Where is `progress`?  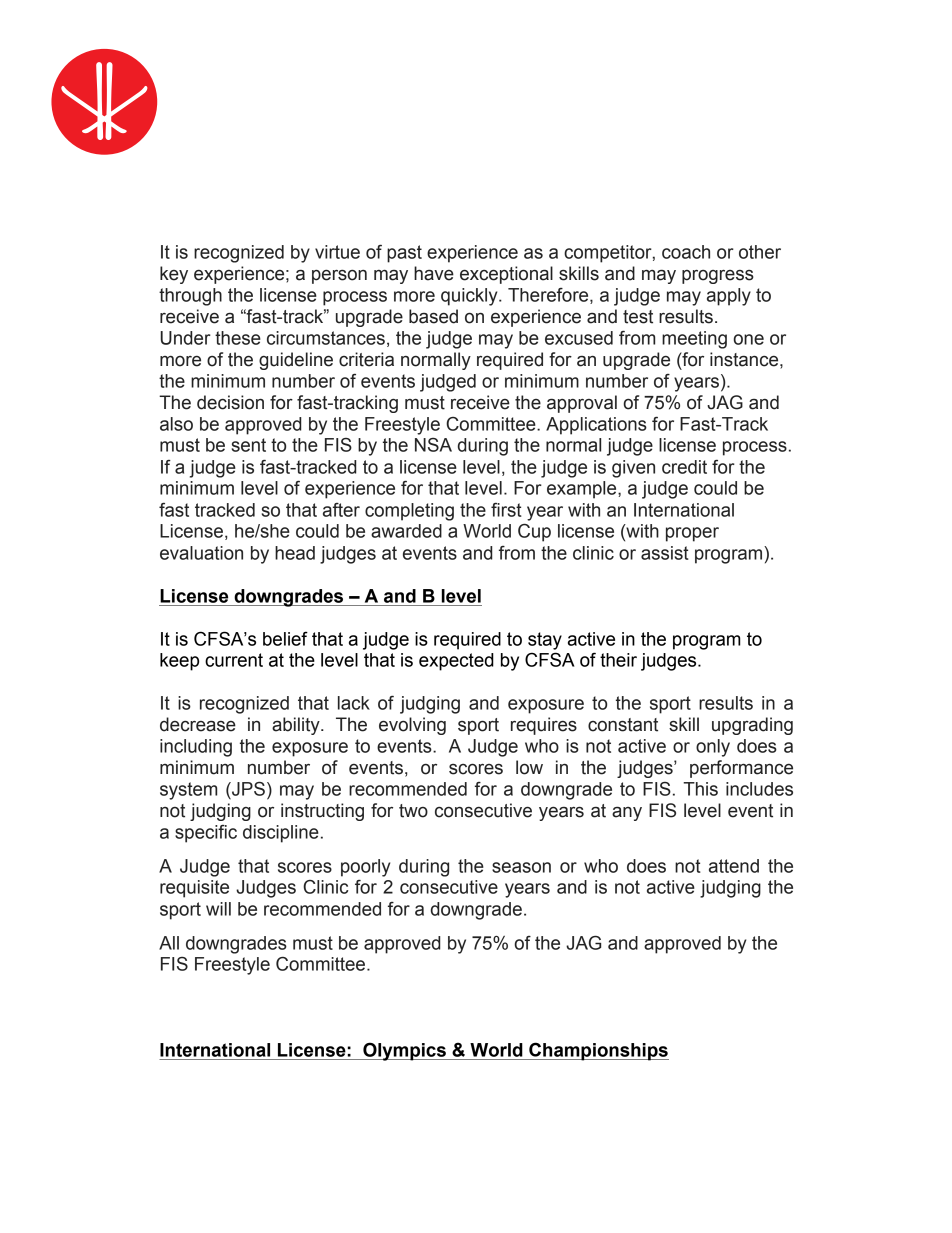
progress is located at coordinates (718, 277).
